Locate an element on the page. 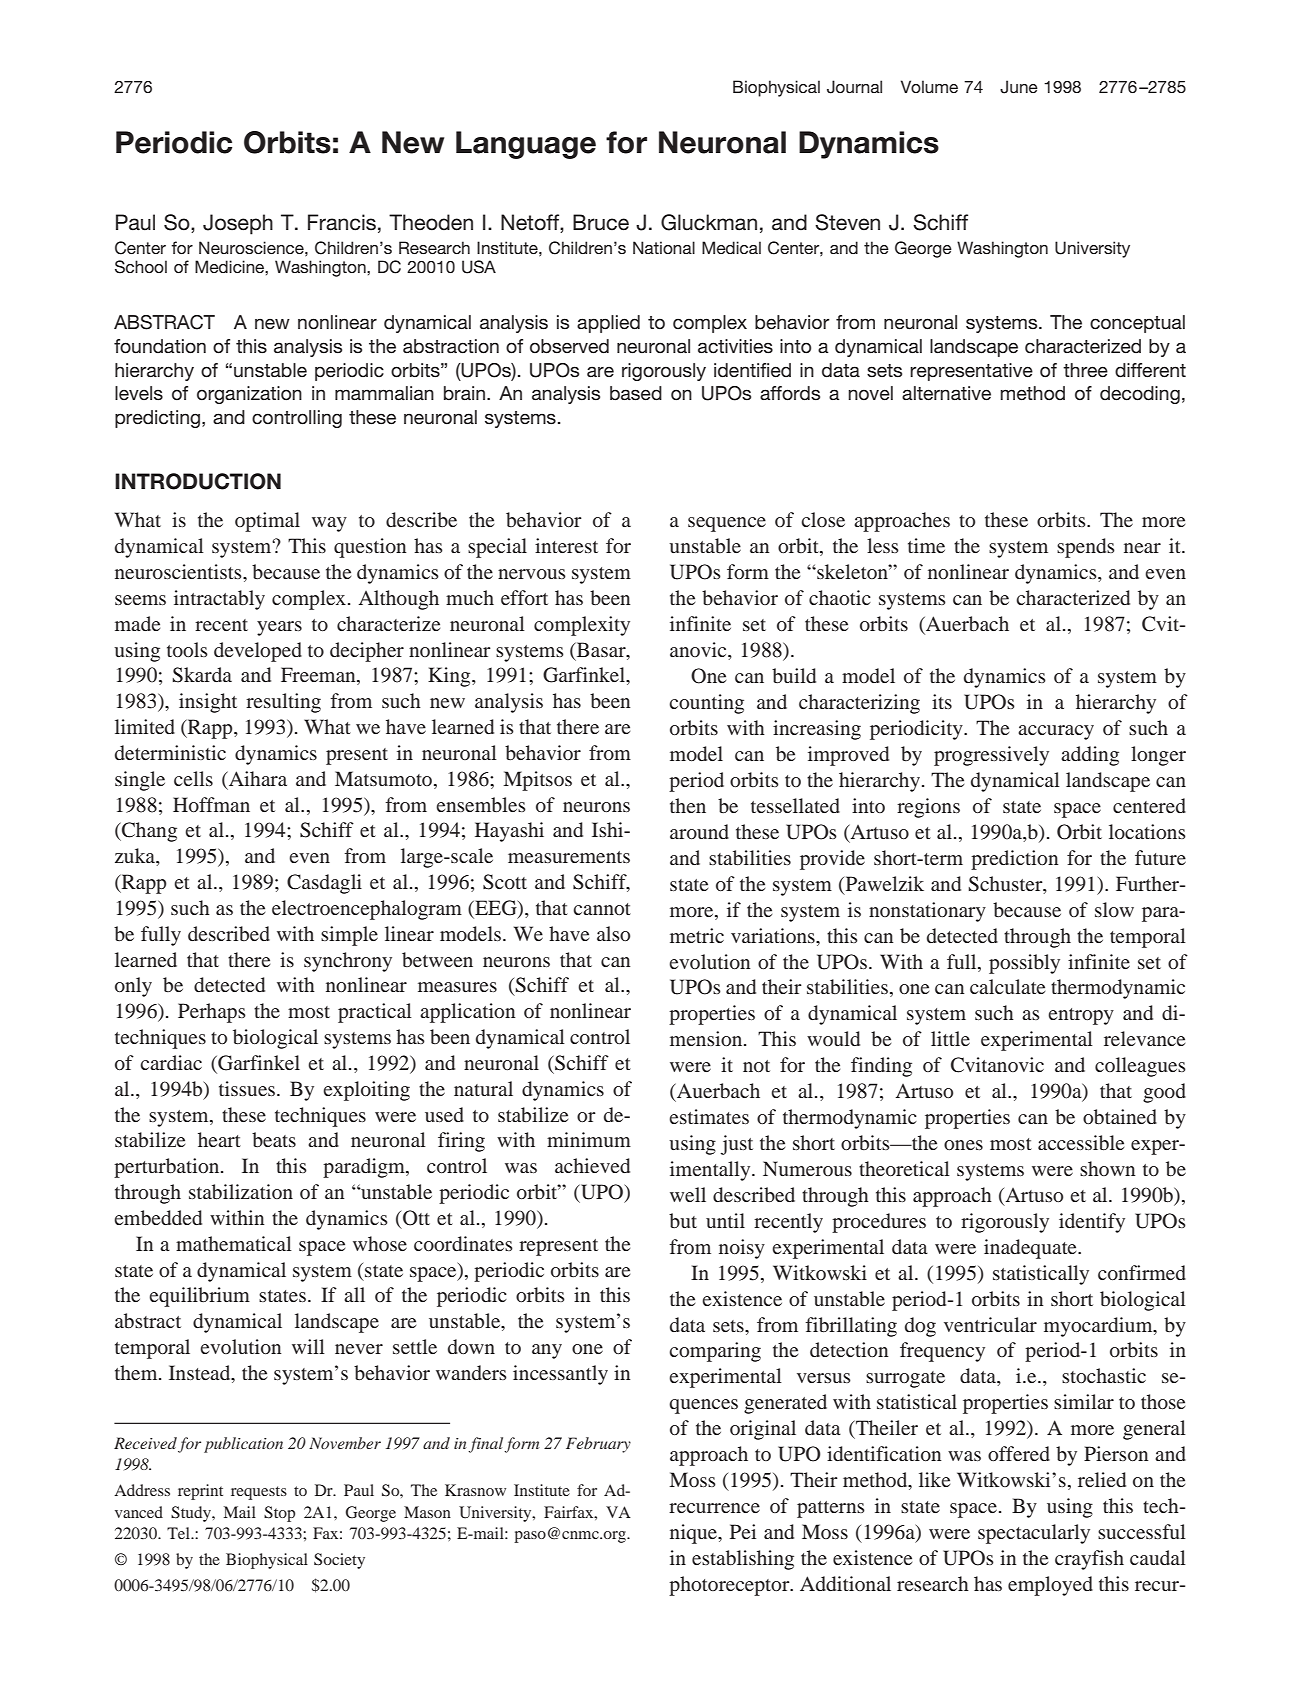 The image size is (1302, 1692). Language is located at coordinates (526, 145).
